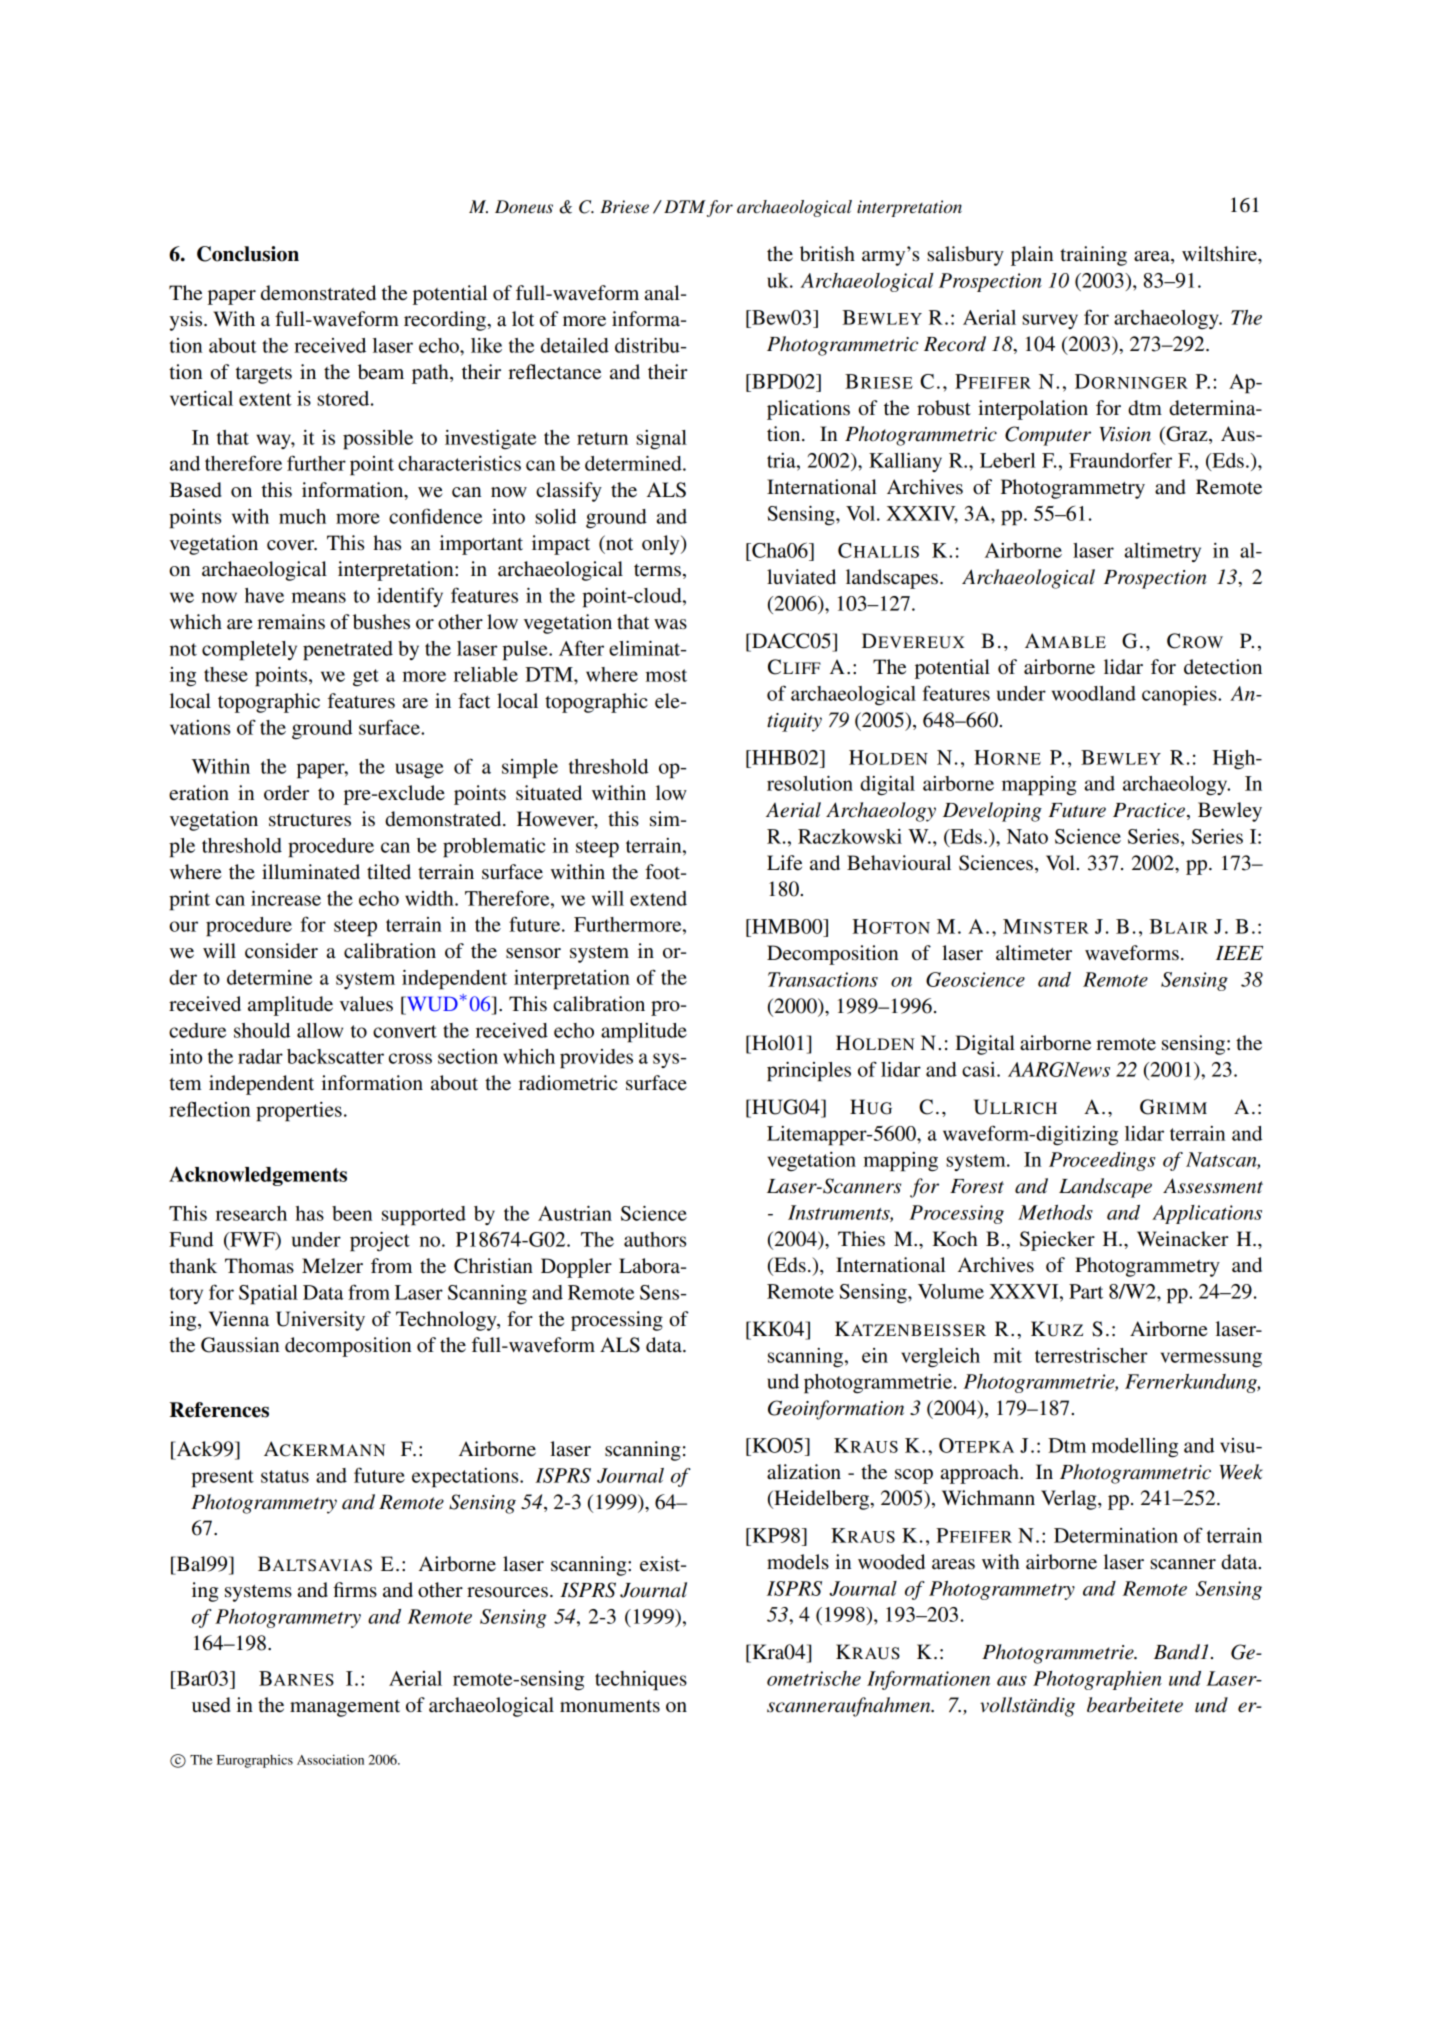  Describe the element at coordinates (655, 1239) in the screenshot. I see `authors` at that location.
